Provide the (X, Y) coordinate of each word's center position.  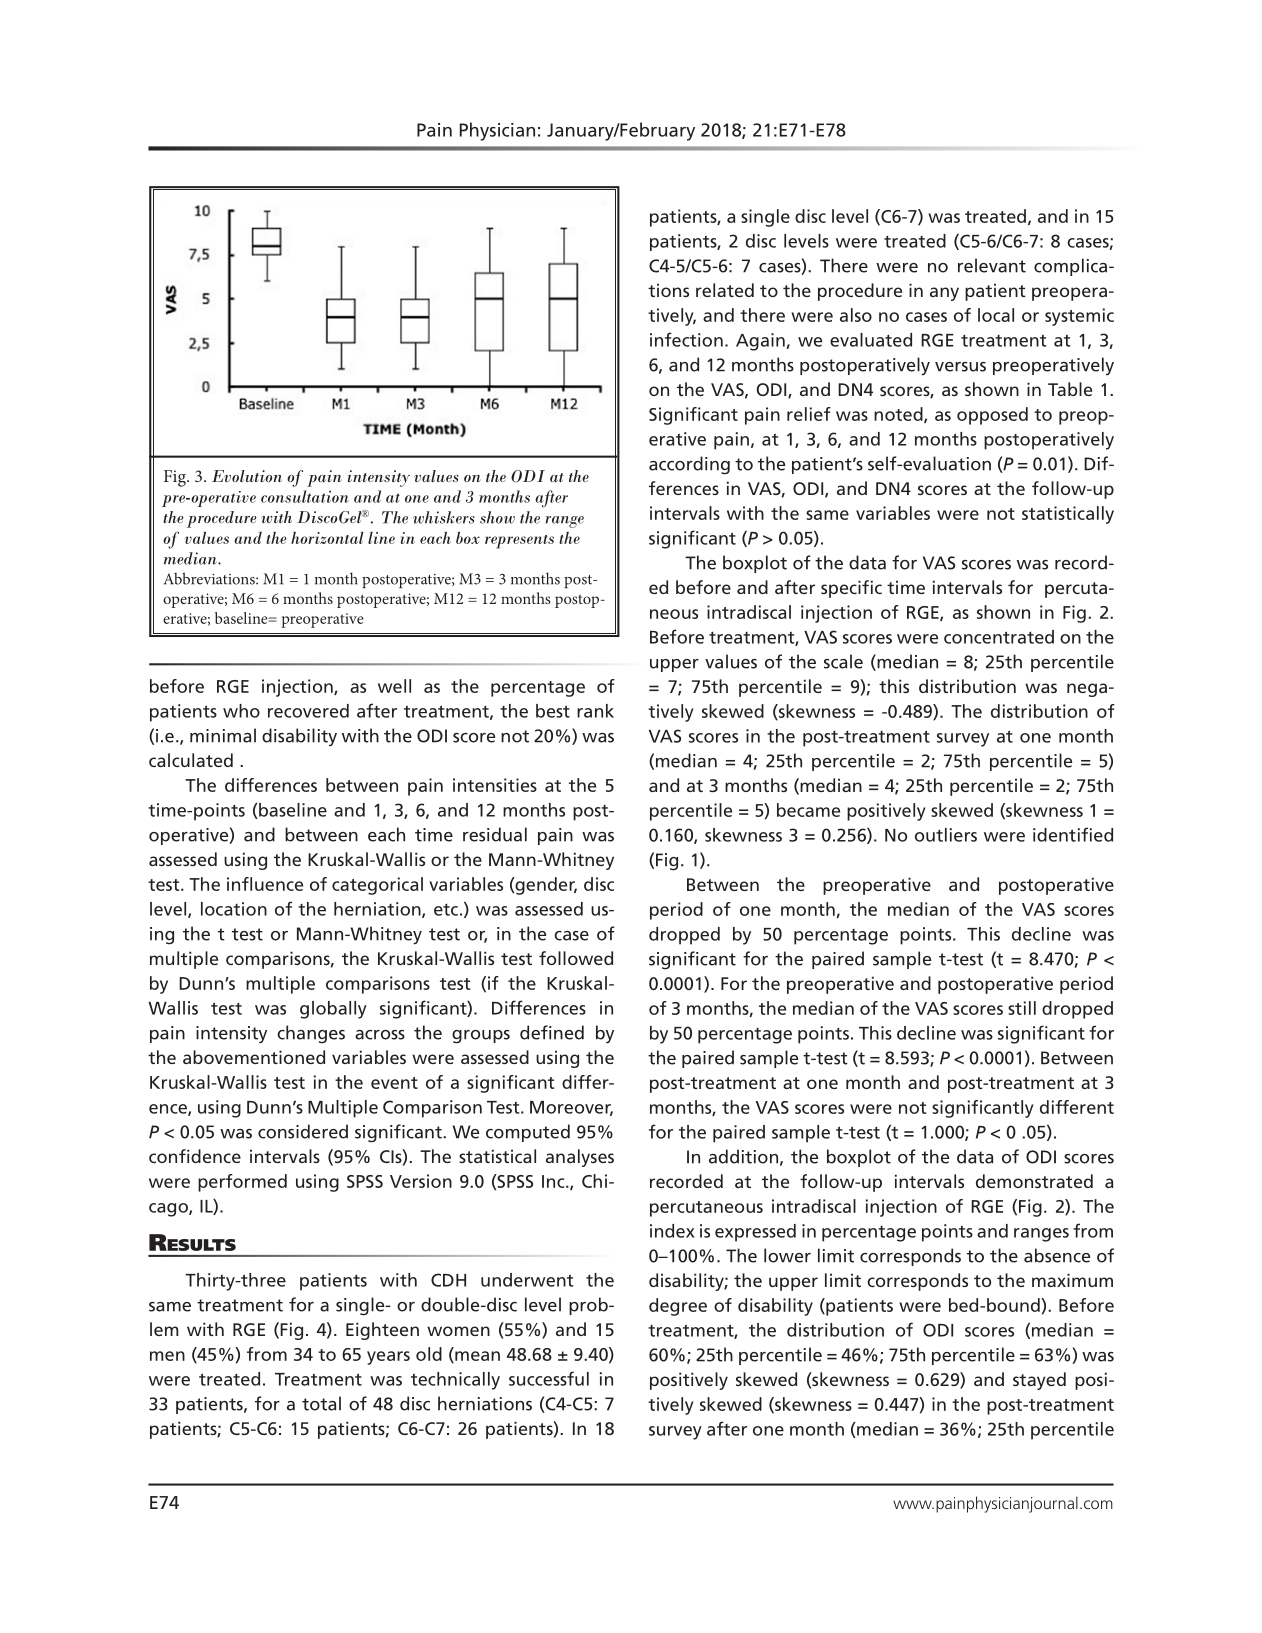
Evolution (247, 476)
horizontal (327, 538)
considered (303, 1131)
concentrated (999, 637)
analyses (580, 1158)
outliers (946, 835)
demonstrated (1034, 1181)
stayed (1039, 1381)
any (944, 294)
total (321, 1403)
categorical (377, 886)
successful (549, 1378)
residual (495, 834)
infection (686, 339)
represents (519, 542)
